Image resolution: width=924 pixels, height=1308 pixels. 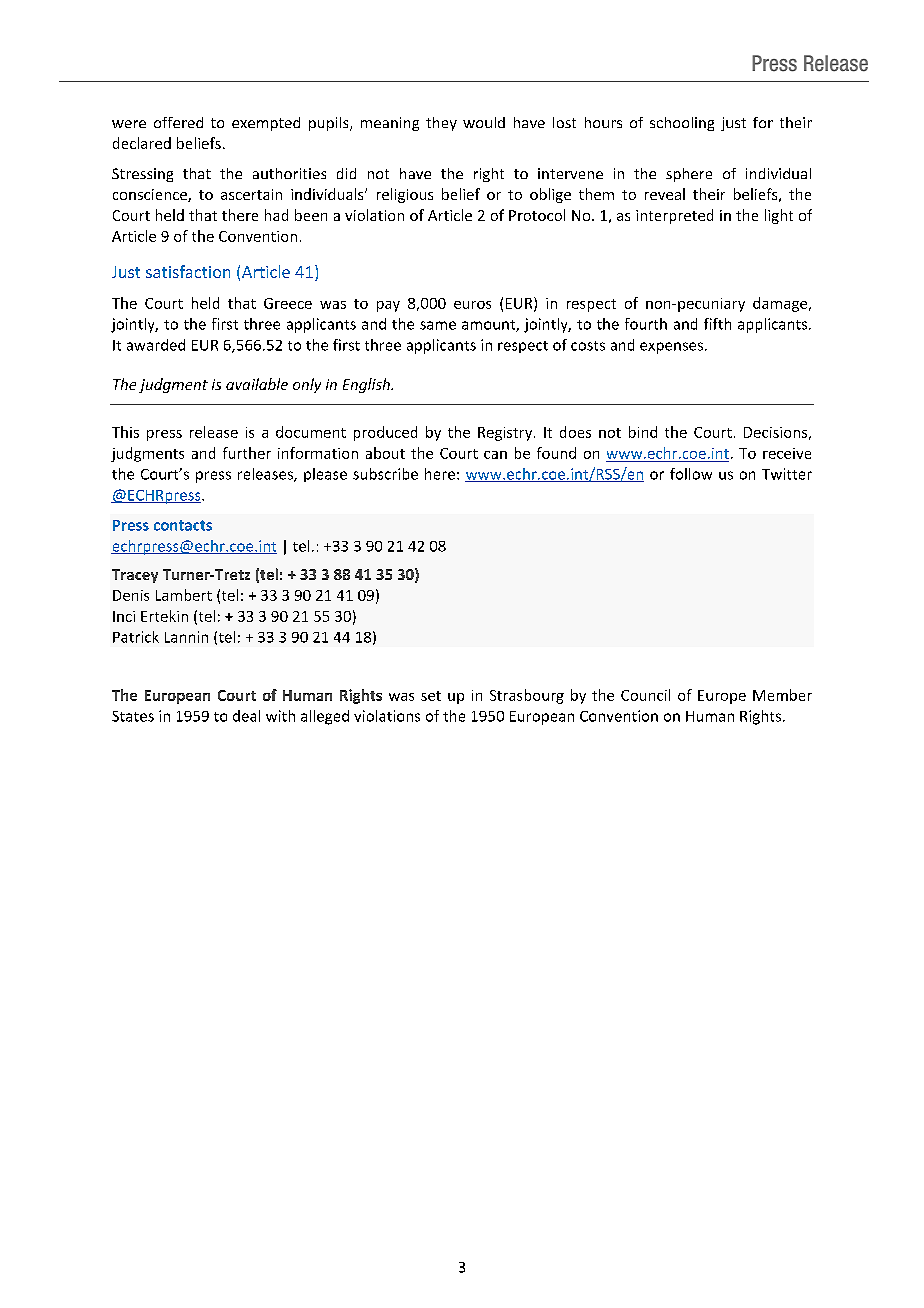 What do you see at coordinates (183, 525) in the page?
I see `contacts` at bounding box center [183, 525].
